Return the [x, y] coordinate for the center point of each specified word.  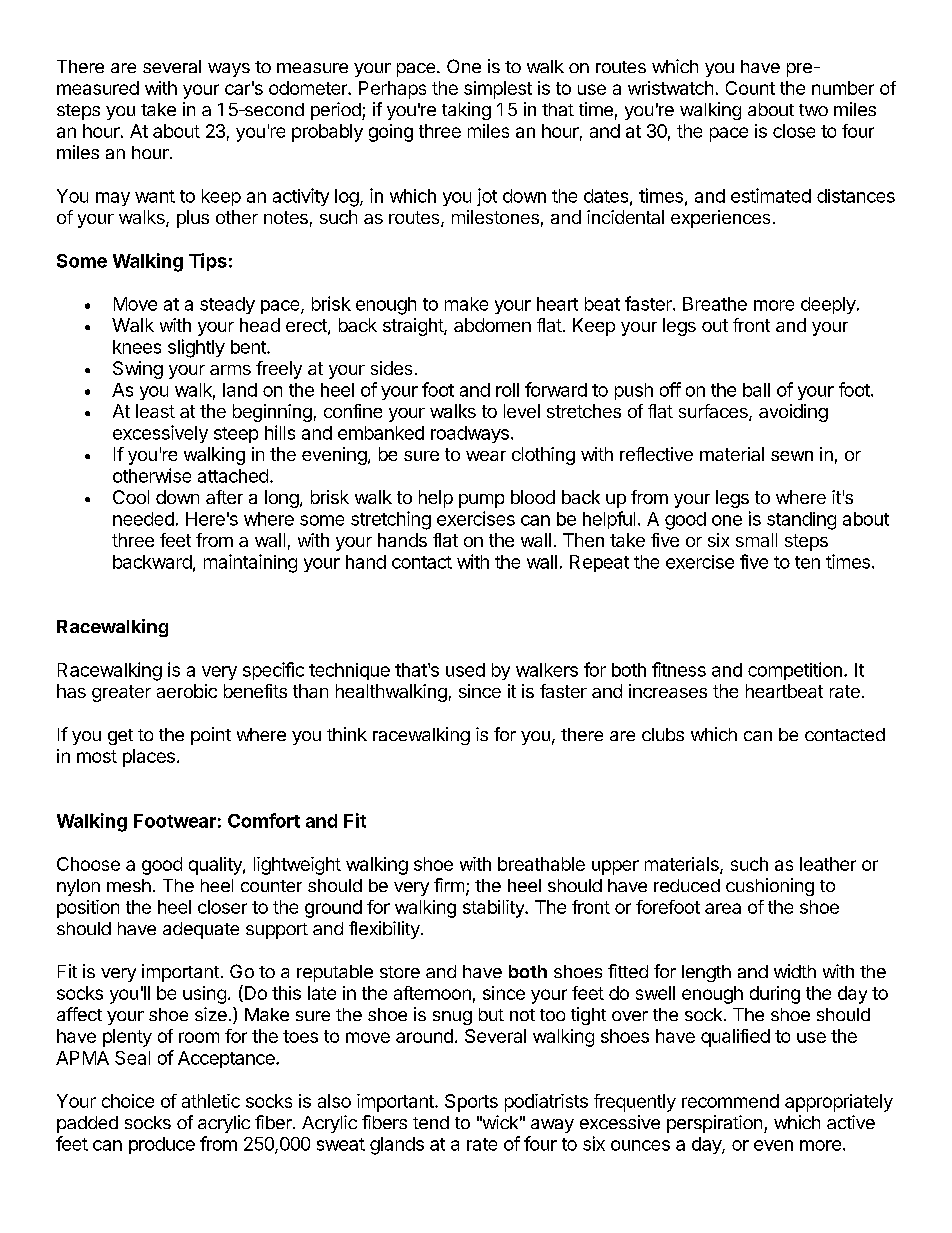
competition [795, 671]
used [465, 670]
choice [128, 1101]
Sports [471, 1103]
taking [466, 111]
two [813, 110]
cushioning [770, 887]
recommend [730, 1101]
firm [449, 885]
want [155, 196]
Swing [138, 370]
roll [507, 390]
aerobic [187, 691]
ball [756, 390]
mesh [129, 885]
